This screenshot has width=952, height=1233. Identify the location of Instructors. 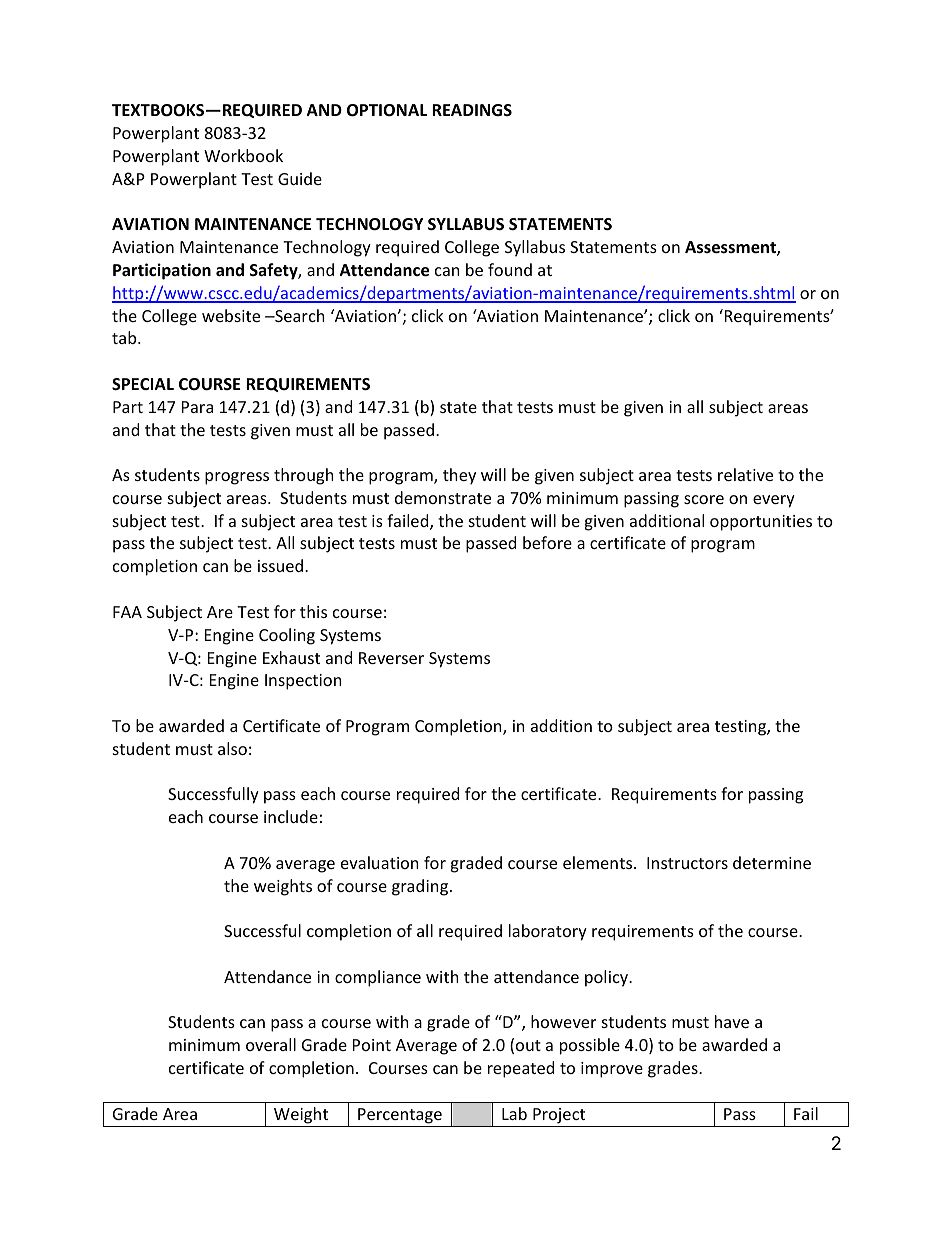
(687, 863).
